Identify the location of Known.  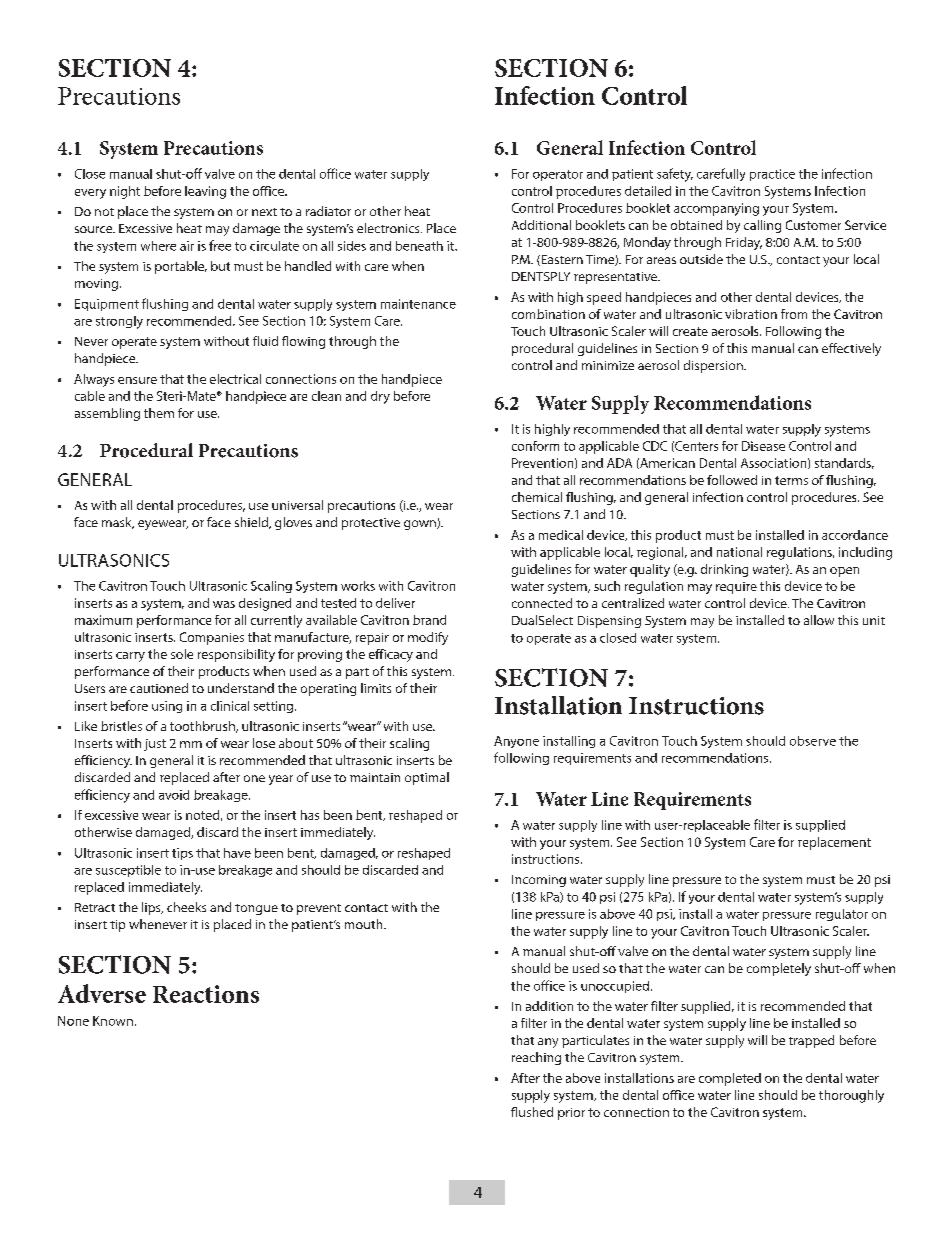
(113, 1021).
